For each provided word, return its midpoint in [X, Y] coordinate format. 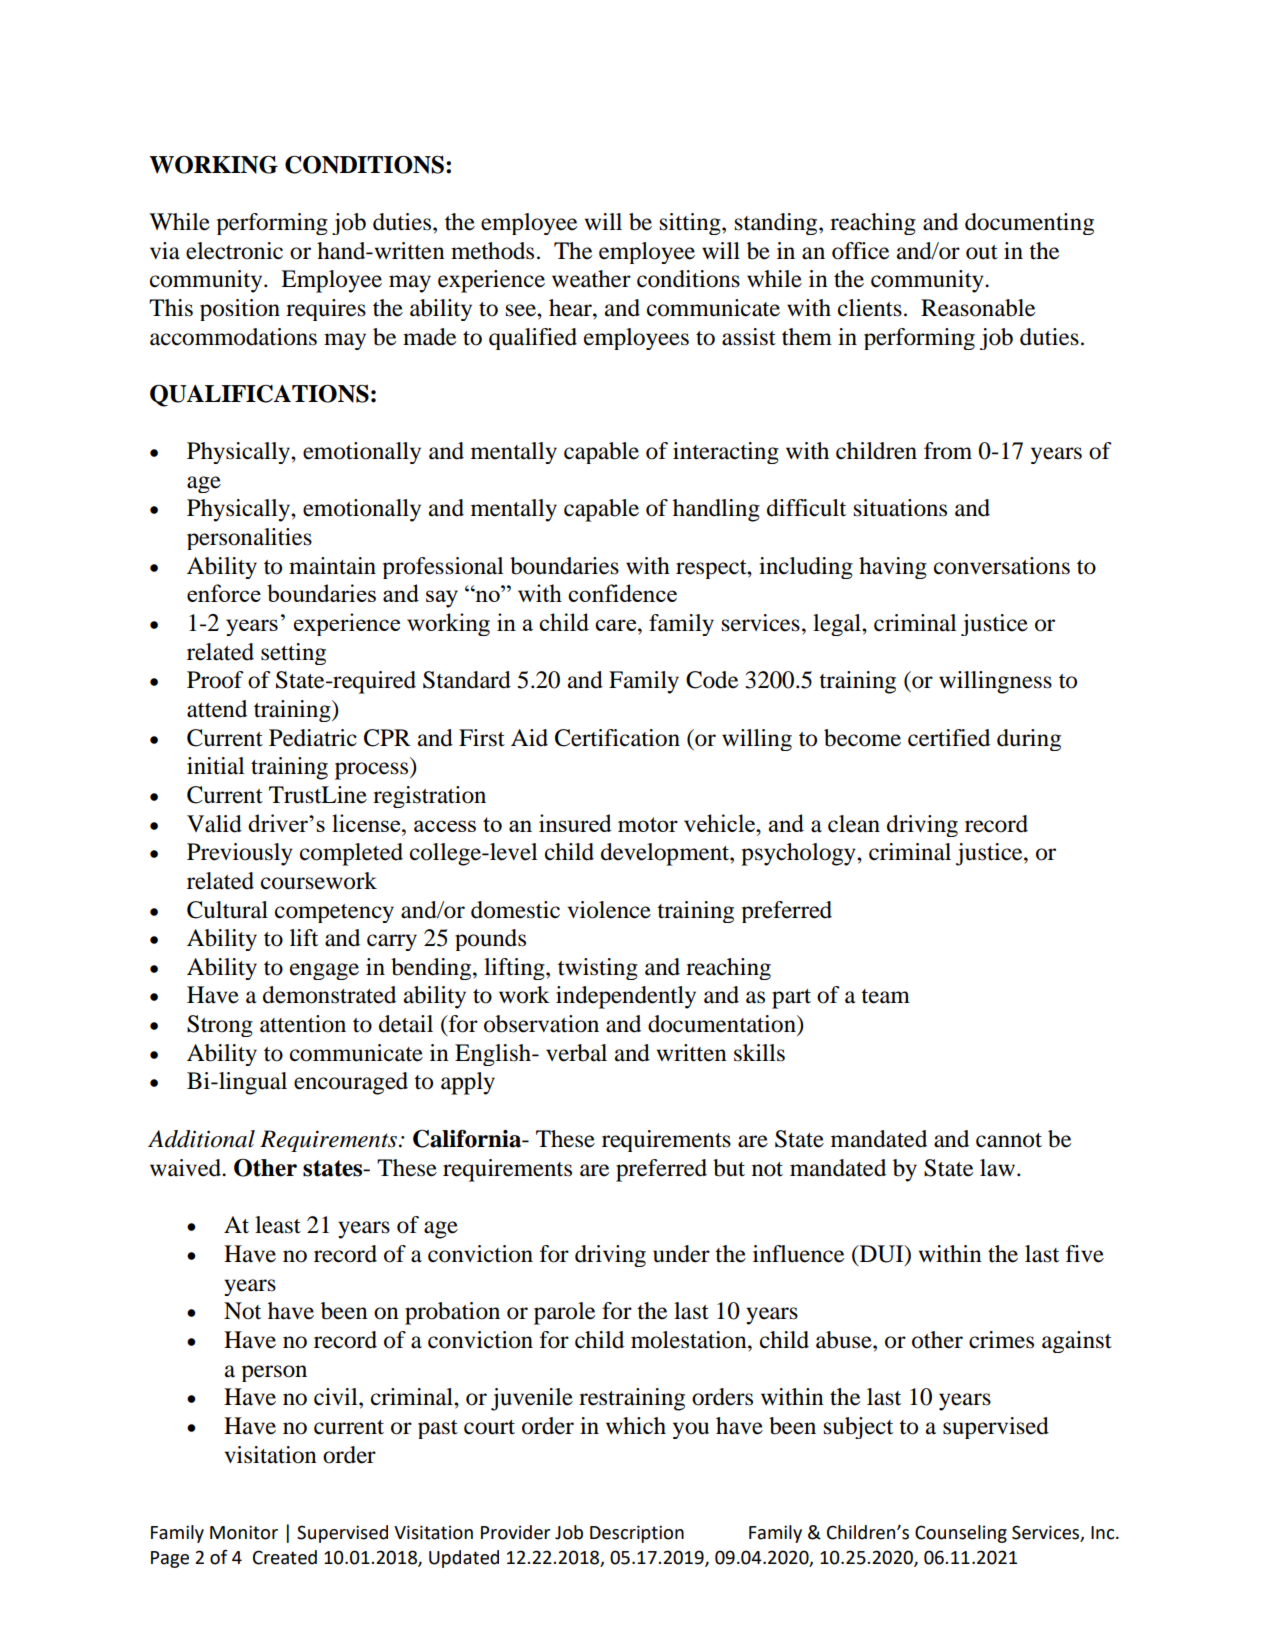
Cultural [227, 910]
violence [609, 910]
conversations [1002, 566]
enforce [224, 593]
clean [854, 824]
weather [591, 279]
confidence [622, 593]
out [982, 252]
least [278, 1225]
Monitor [244, 1532]
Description [637, 1534]
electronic [234, 251]
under [681, 1254]
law [999, 1168]
